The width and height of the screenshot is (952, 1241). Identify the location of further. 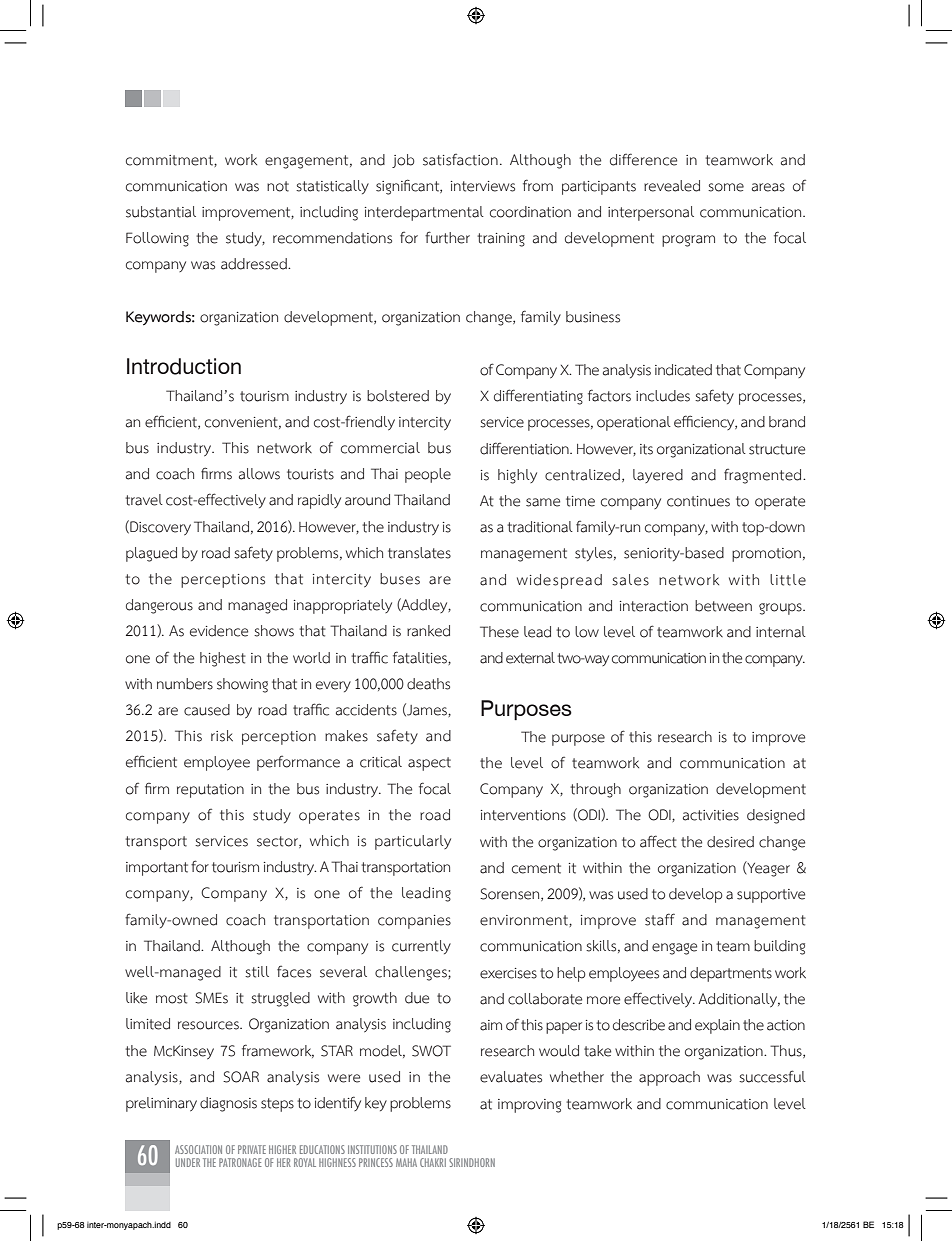
(447, 237).
